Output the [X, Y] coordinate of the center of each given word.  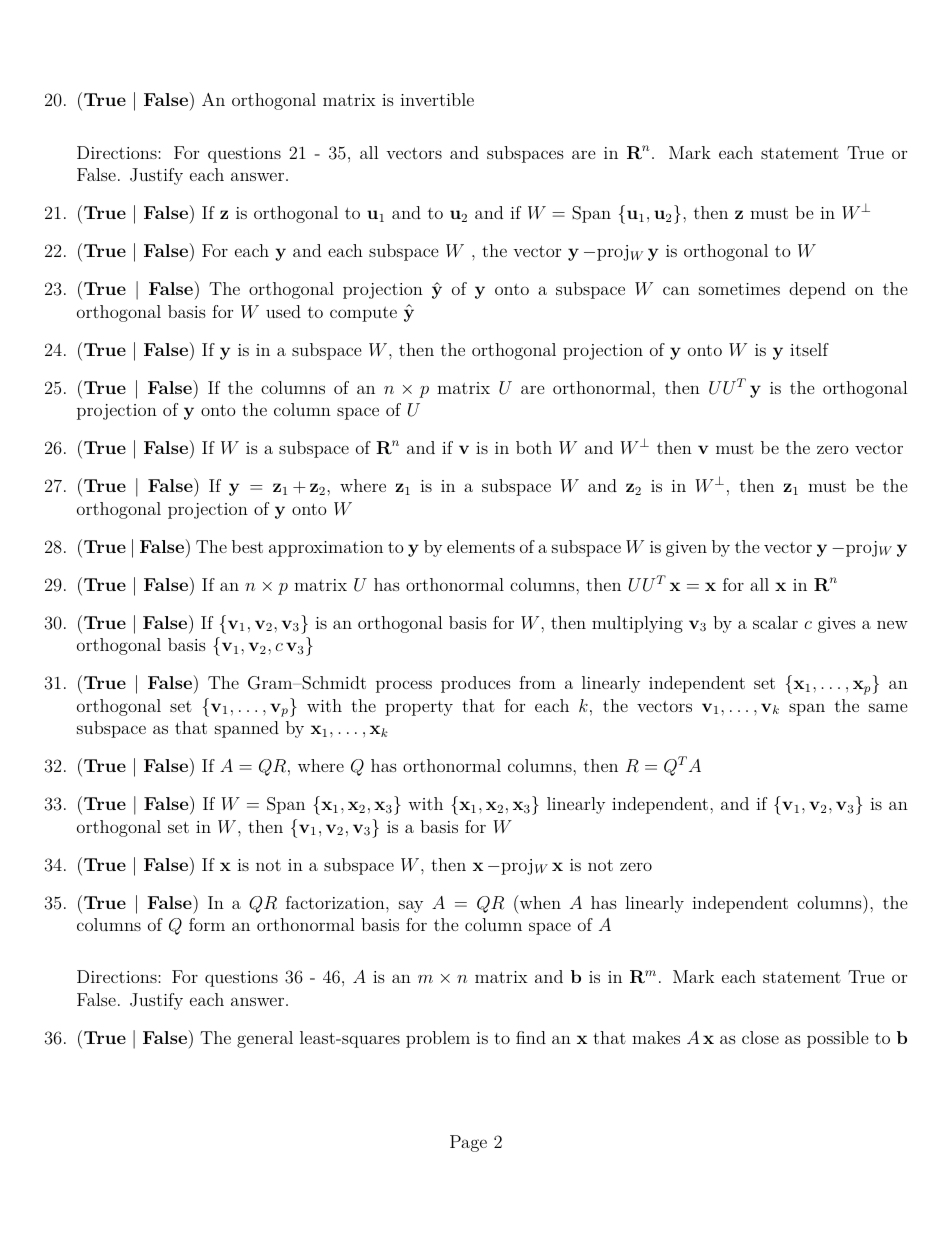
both [534, 447]
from [537, 682]
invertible [437, 99]
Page [468, 1143]
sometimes [739, 289]
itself [809, 349]
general [265, 1039]
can [676, 290]
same [888, 707]
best [247, 546]
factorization [336, 902]
